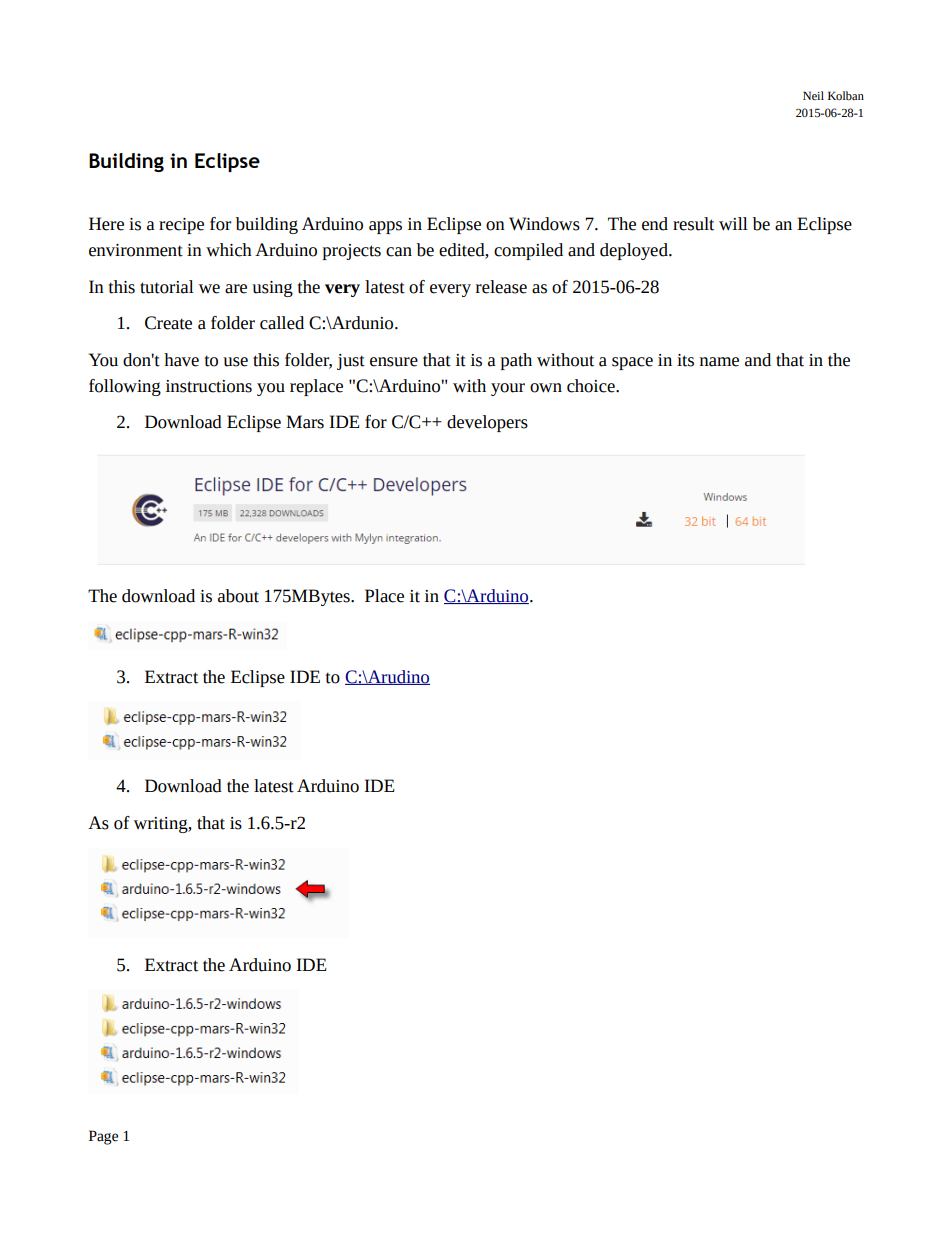  I want to click on choice, so click(592, 386).
